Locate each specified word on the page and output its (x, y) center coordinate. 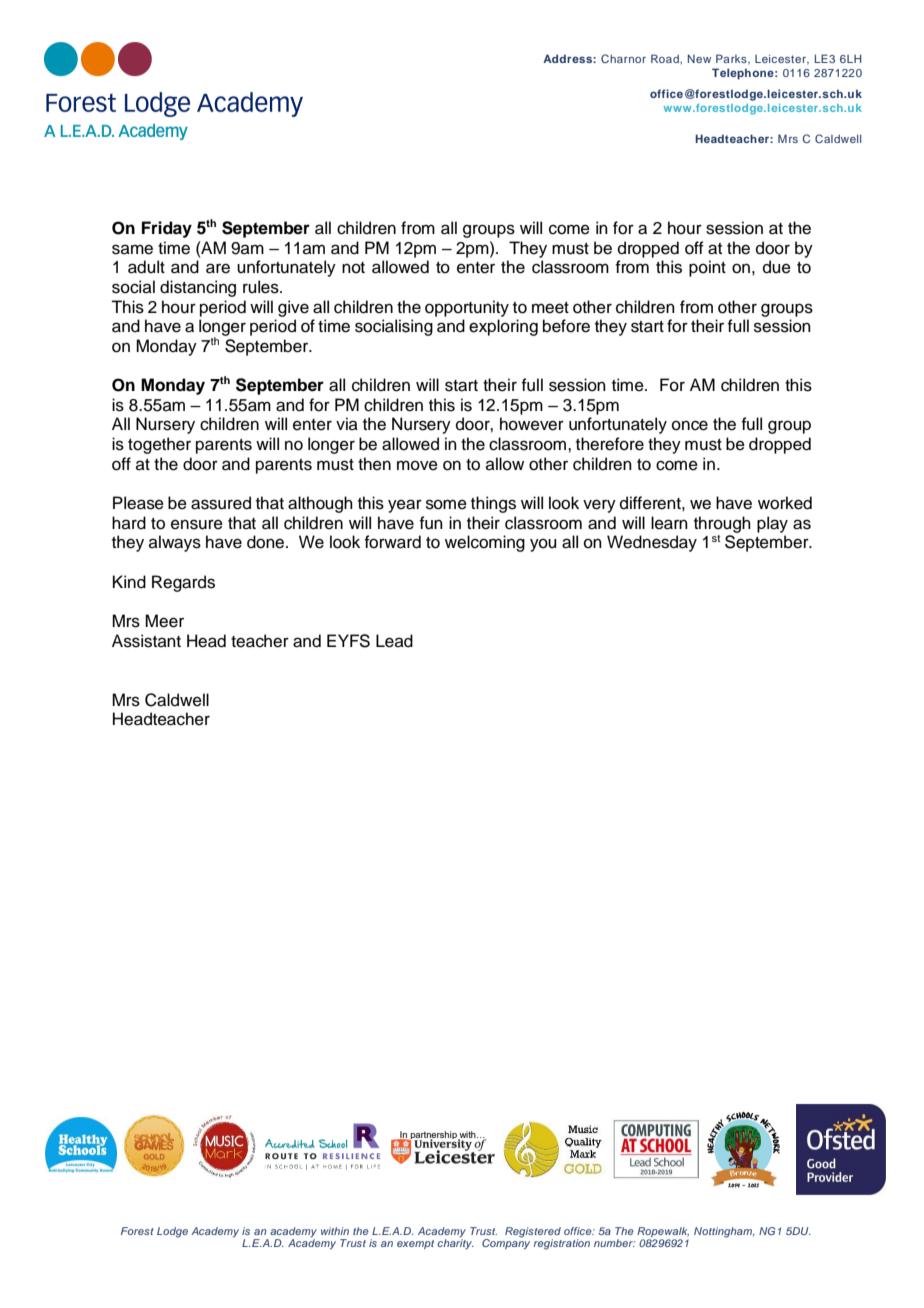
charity (455, 1244)
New (699, 58)
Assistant (146, 641)
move (417, 465)
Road (666, 58)
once (690, 425)
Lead (394, 641)
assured (221, 503)
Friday (167, 229)
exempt (415, 1244)
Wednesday (652, 543)
